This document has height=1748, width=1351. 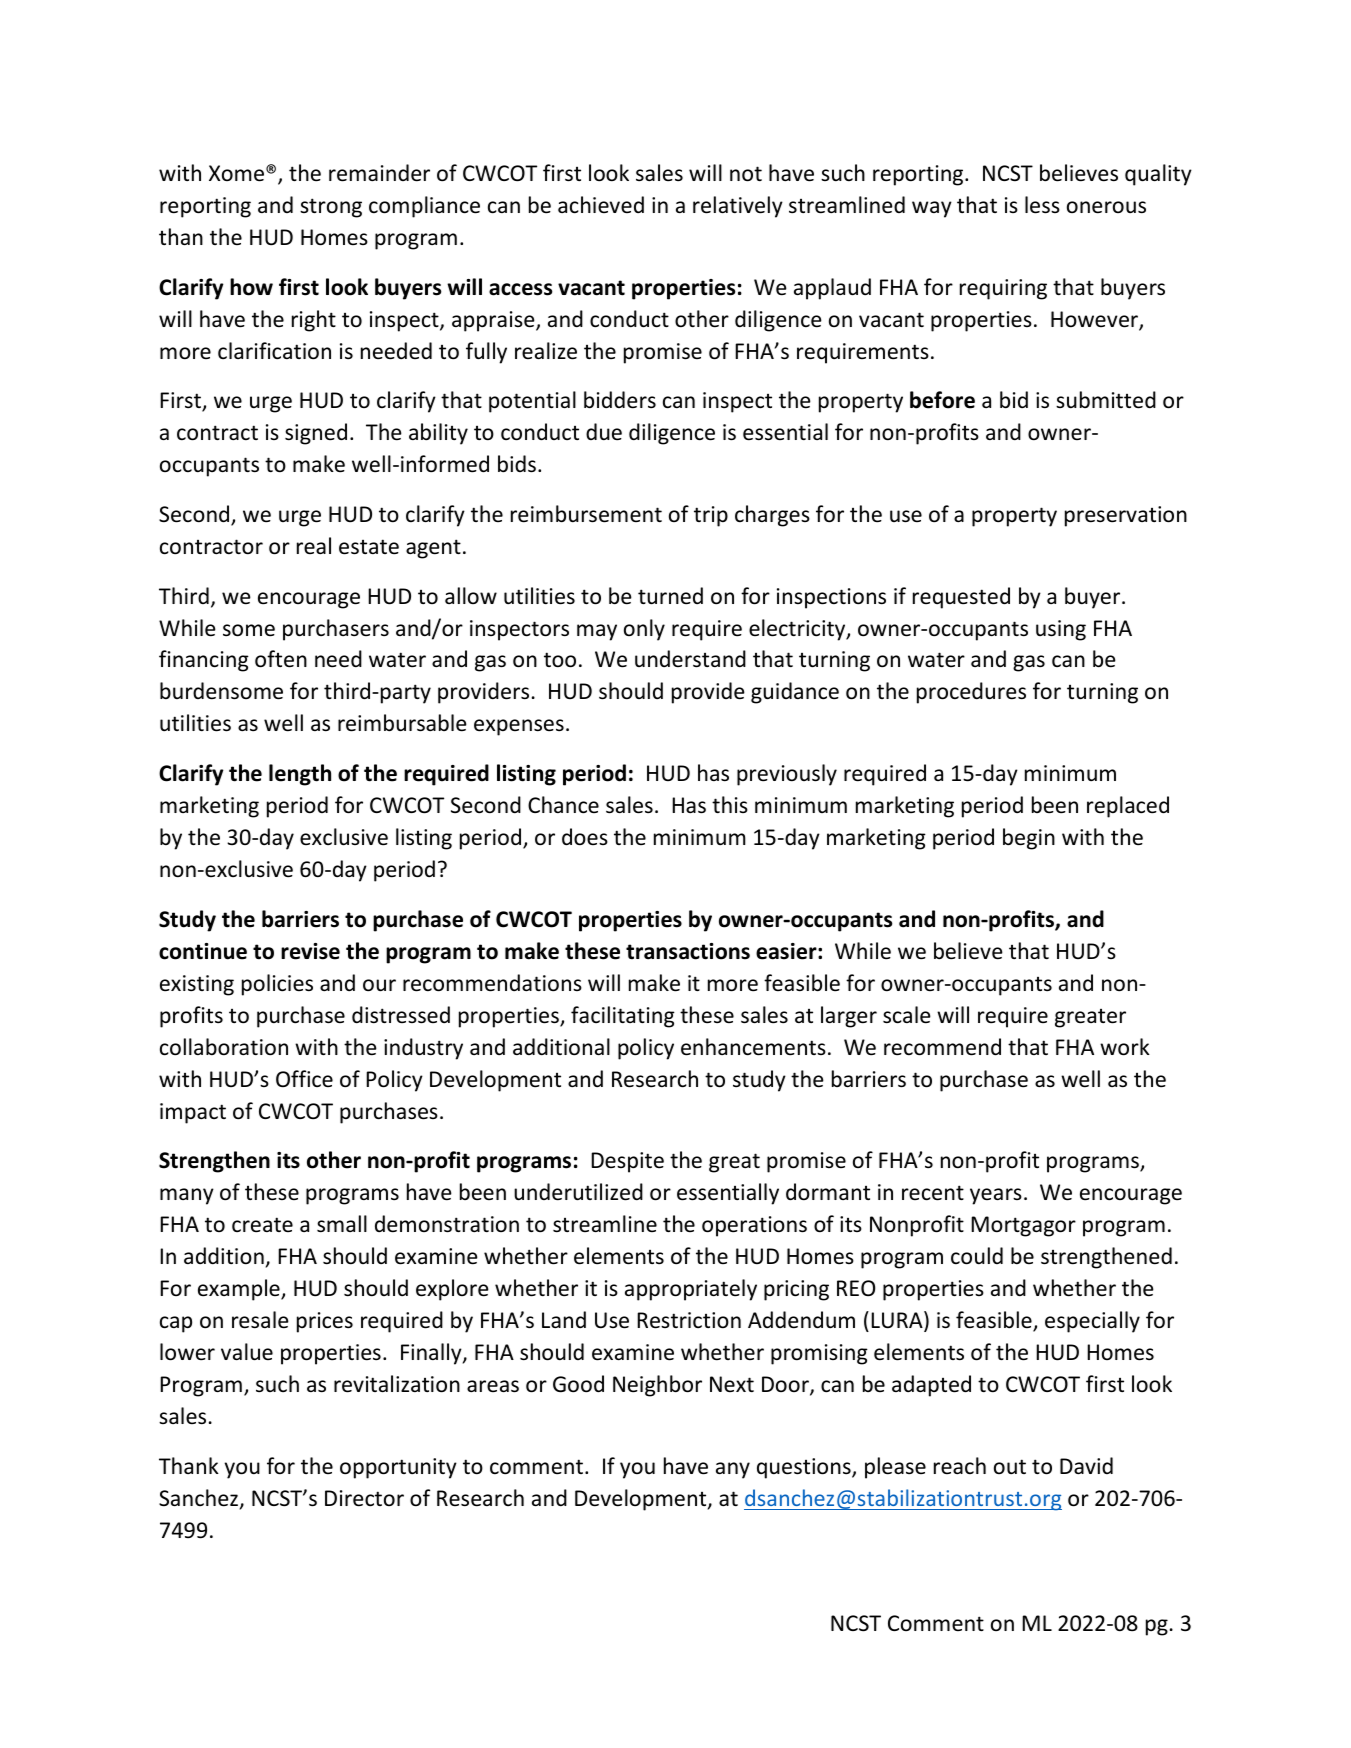 I want to click on strong, so click(x=331, y=208).
